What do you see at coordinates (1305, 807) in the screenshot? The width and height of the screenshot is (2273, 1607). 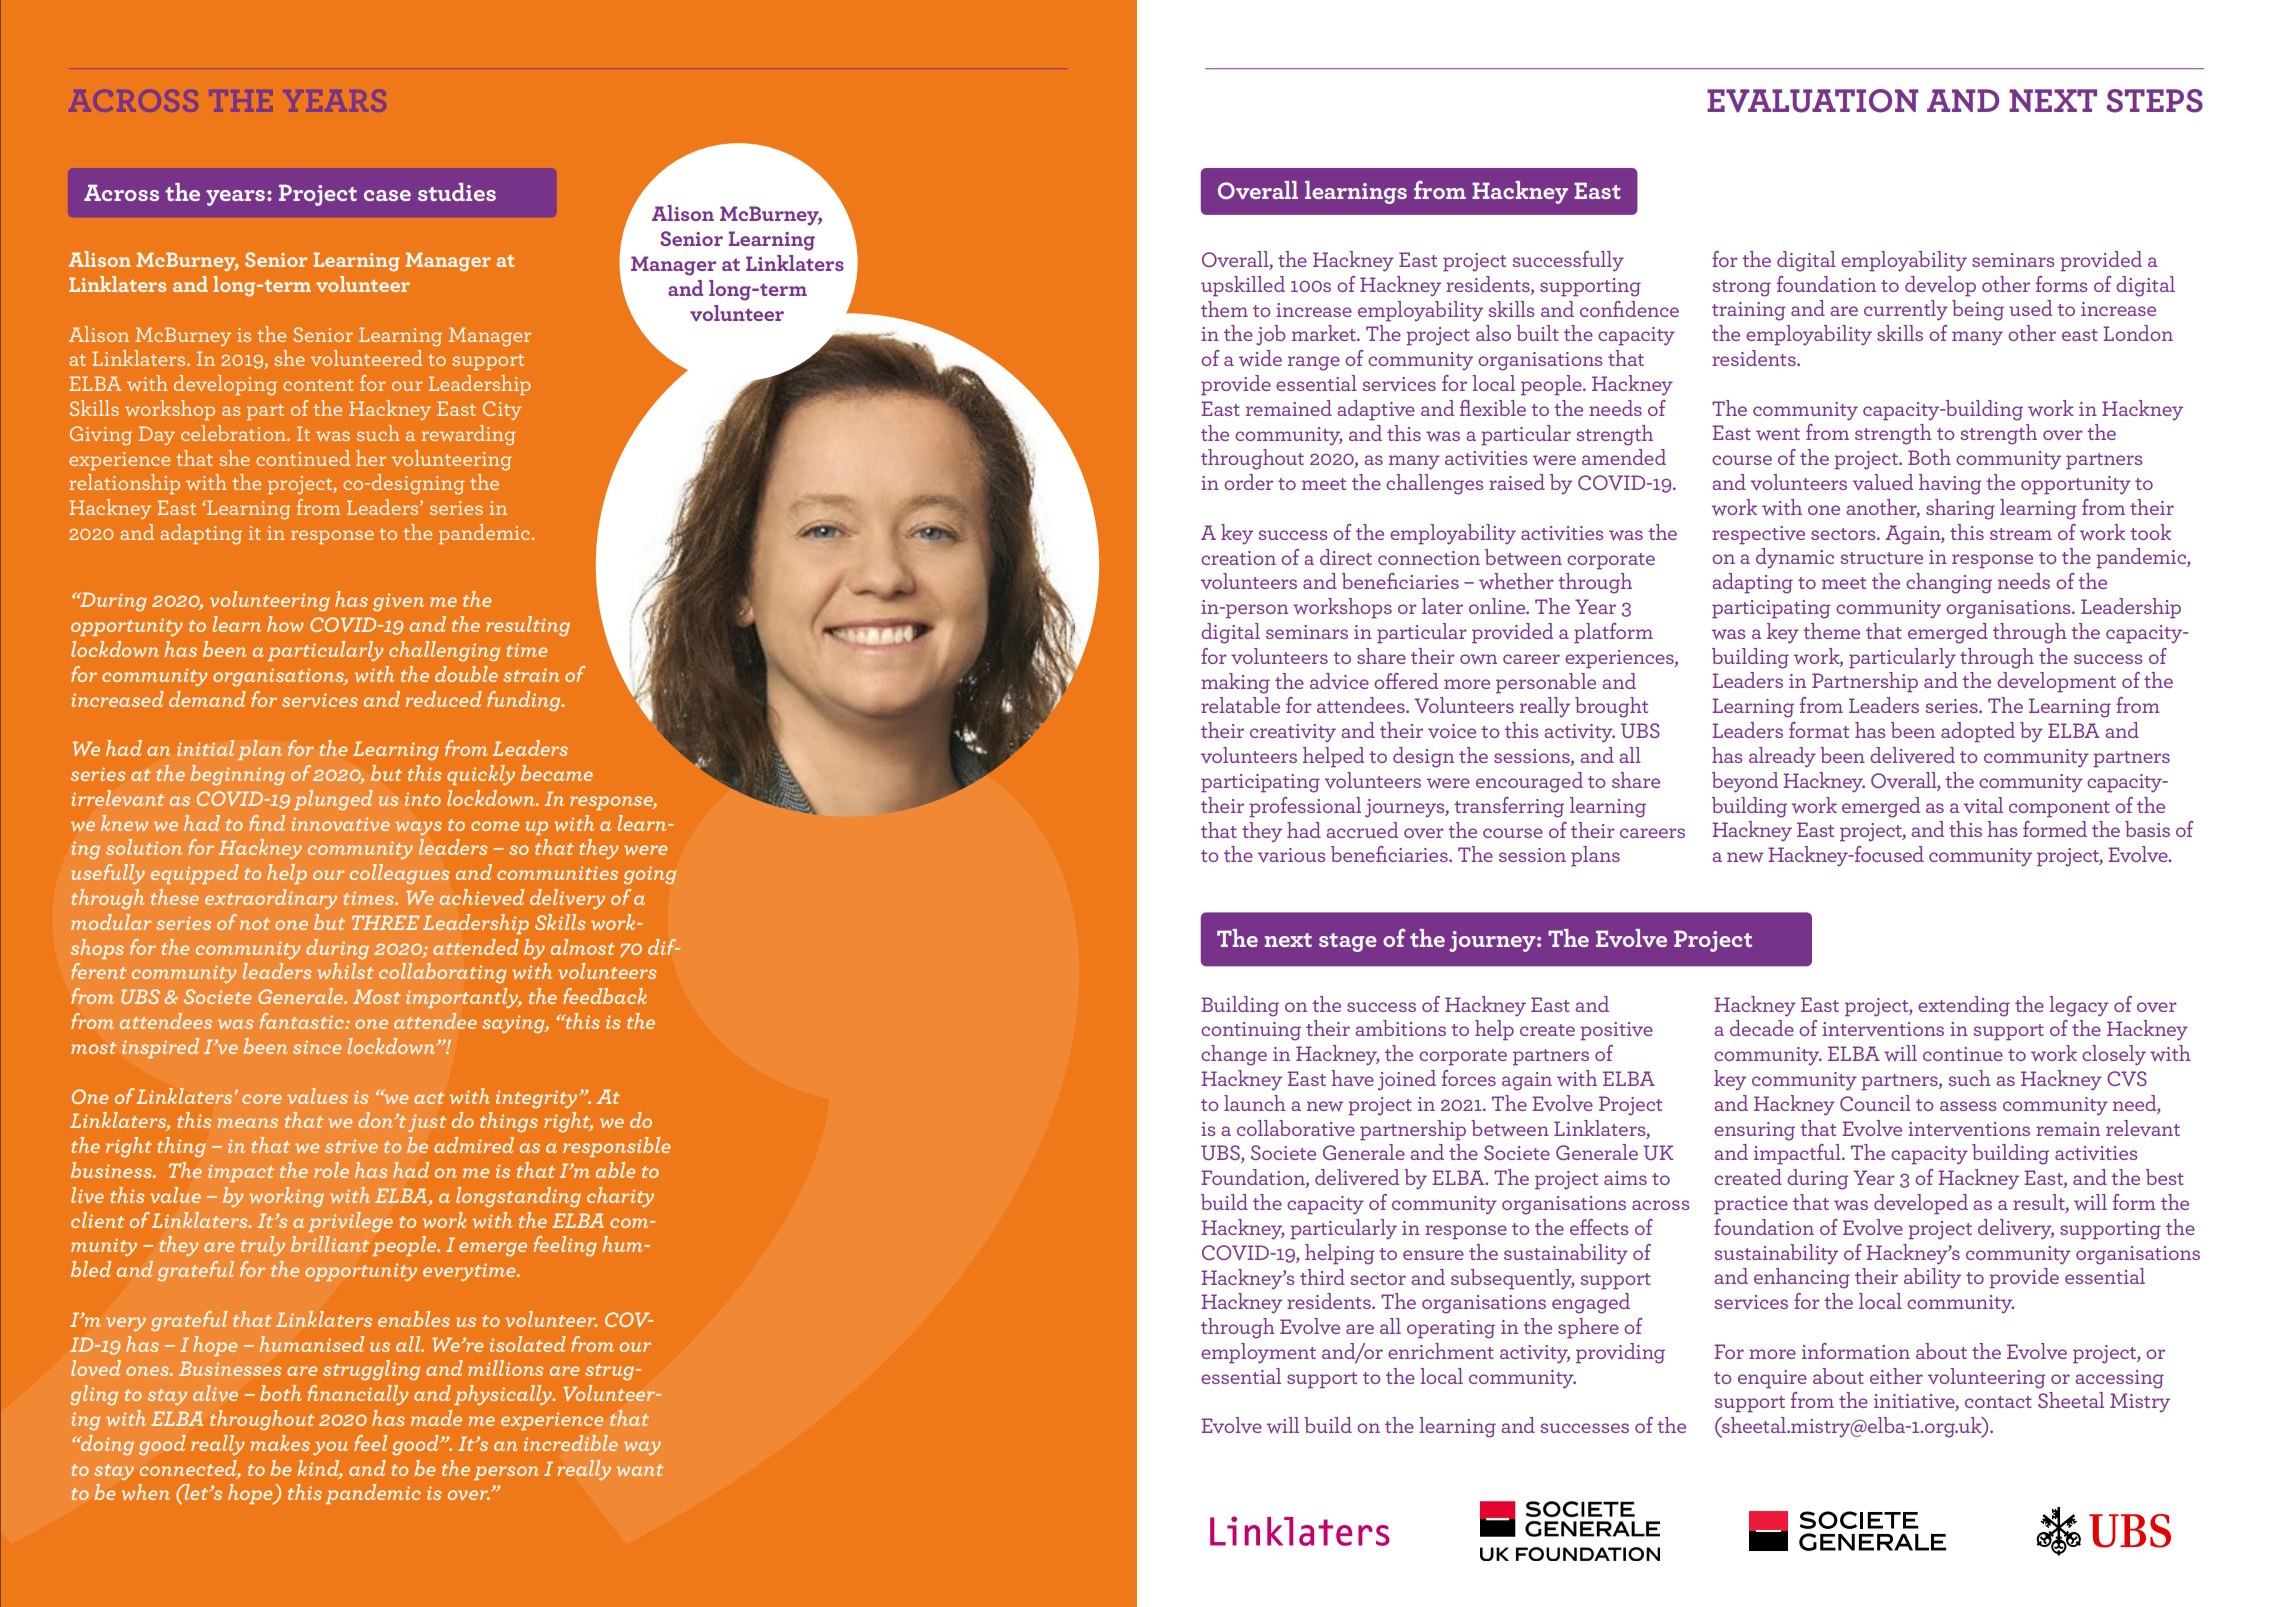 I see `professional` at bounding box center [1305, 807].
